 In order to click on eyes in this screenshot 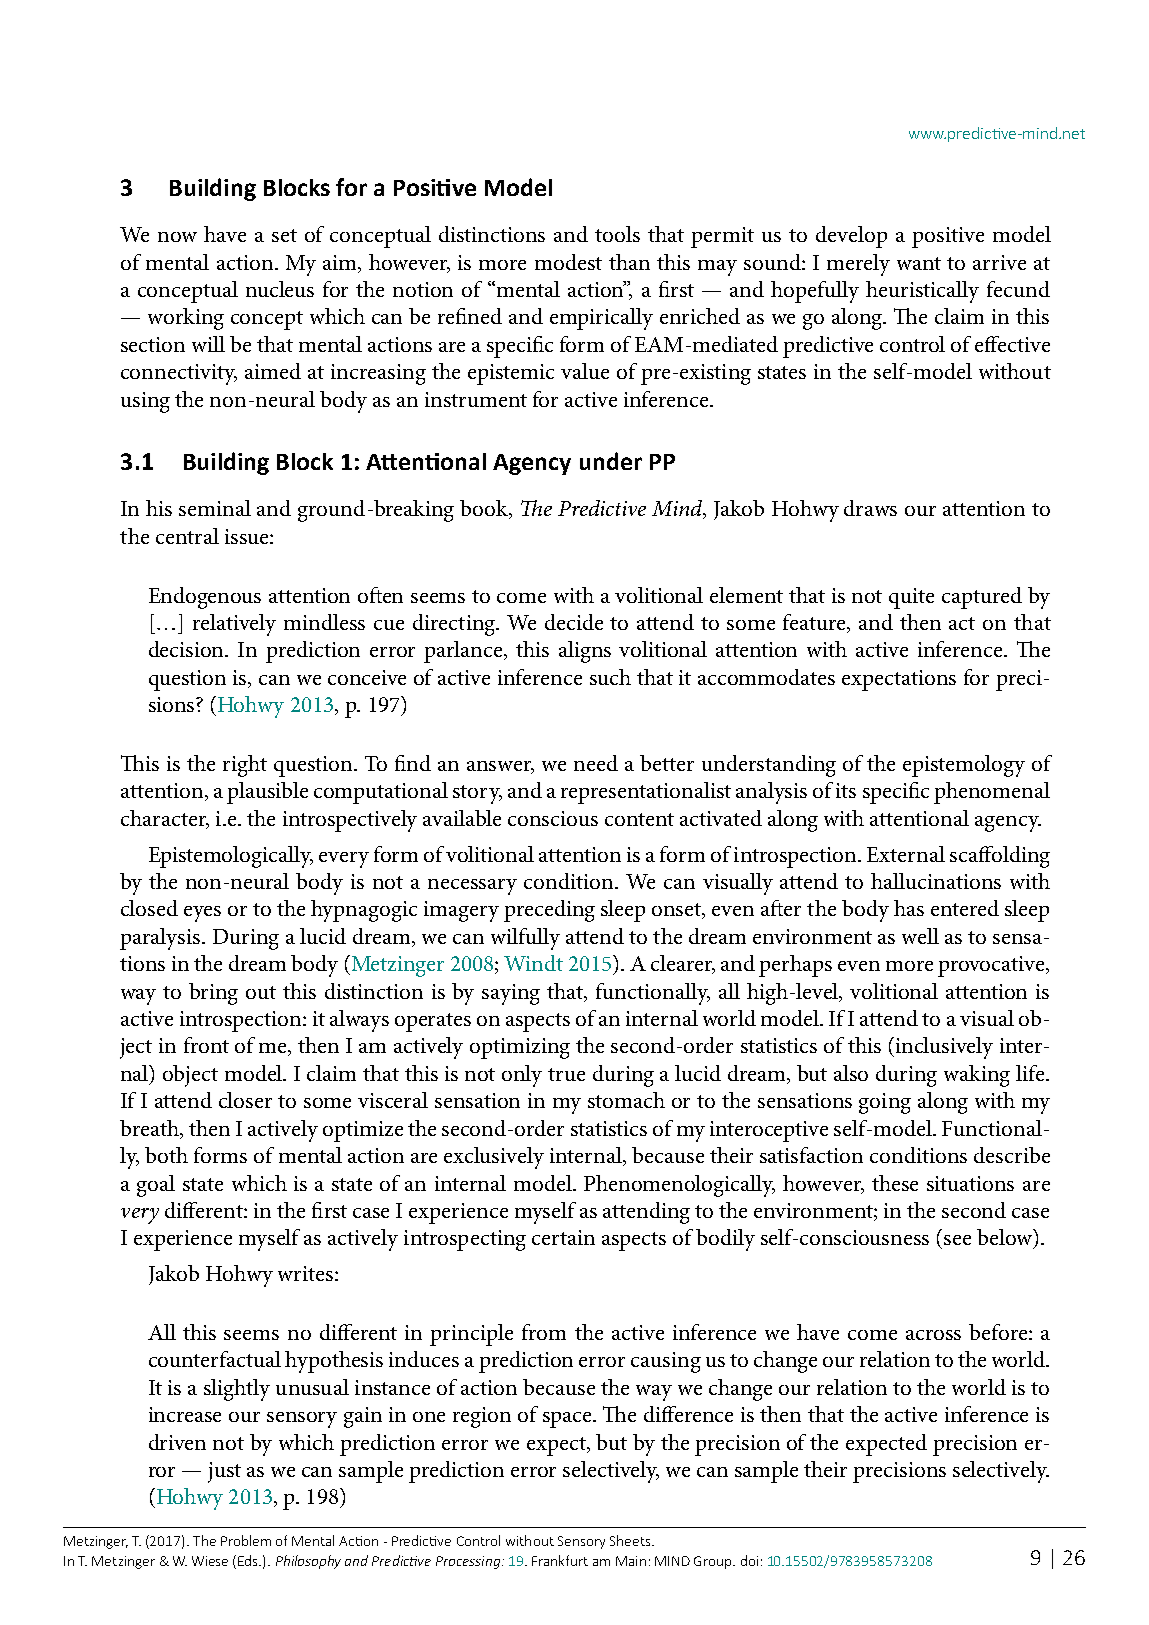, I will do `click(202, 914)`.
